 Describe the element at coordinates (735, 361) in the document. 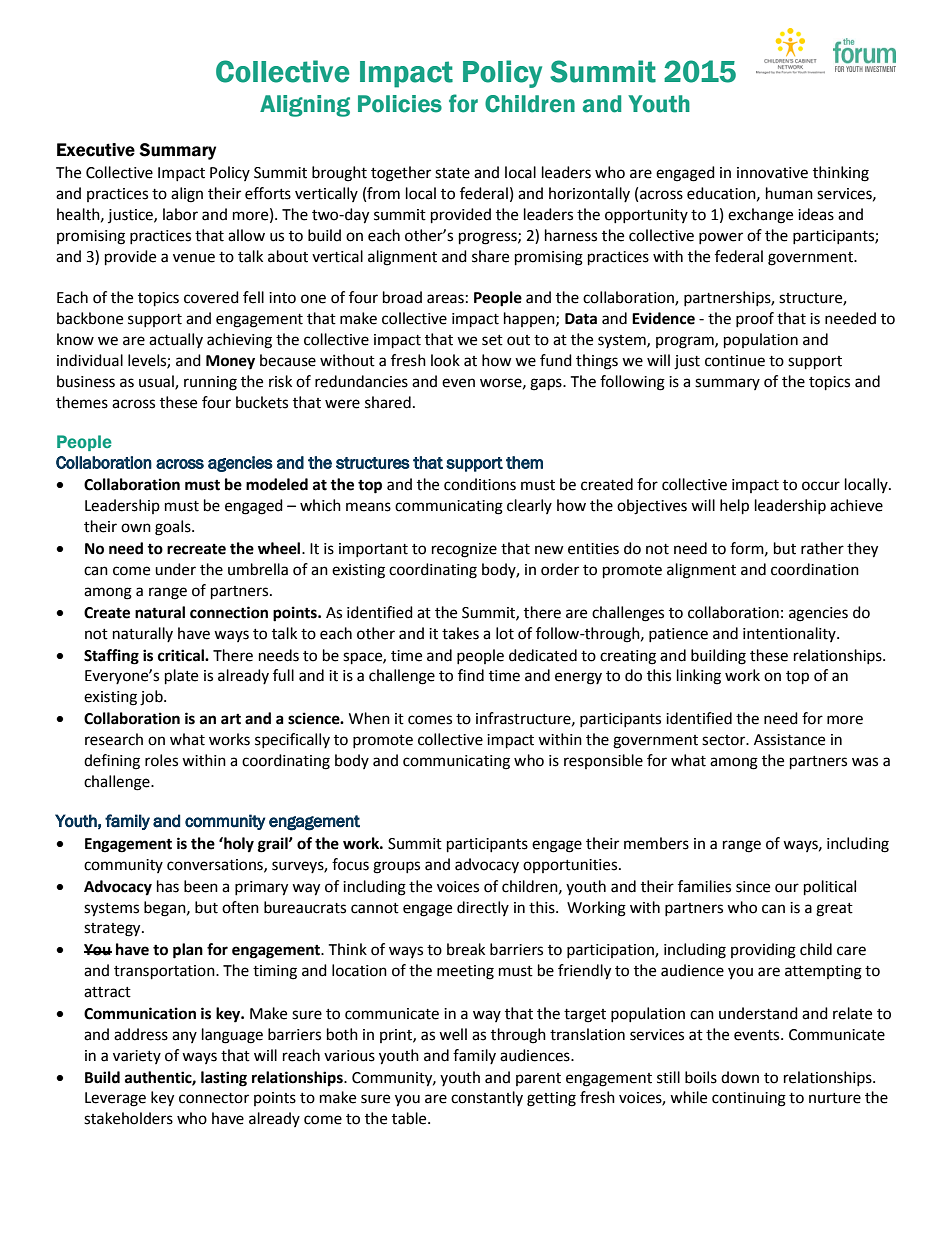

I see `continue` at that location.
